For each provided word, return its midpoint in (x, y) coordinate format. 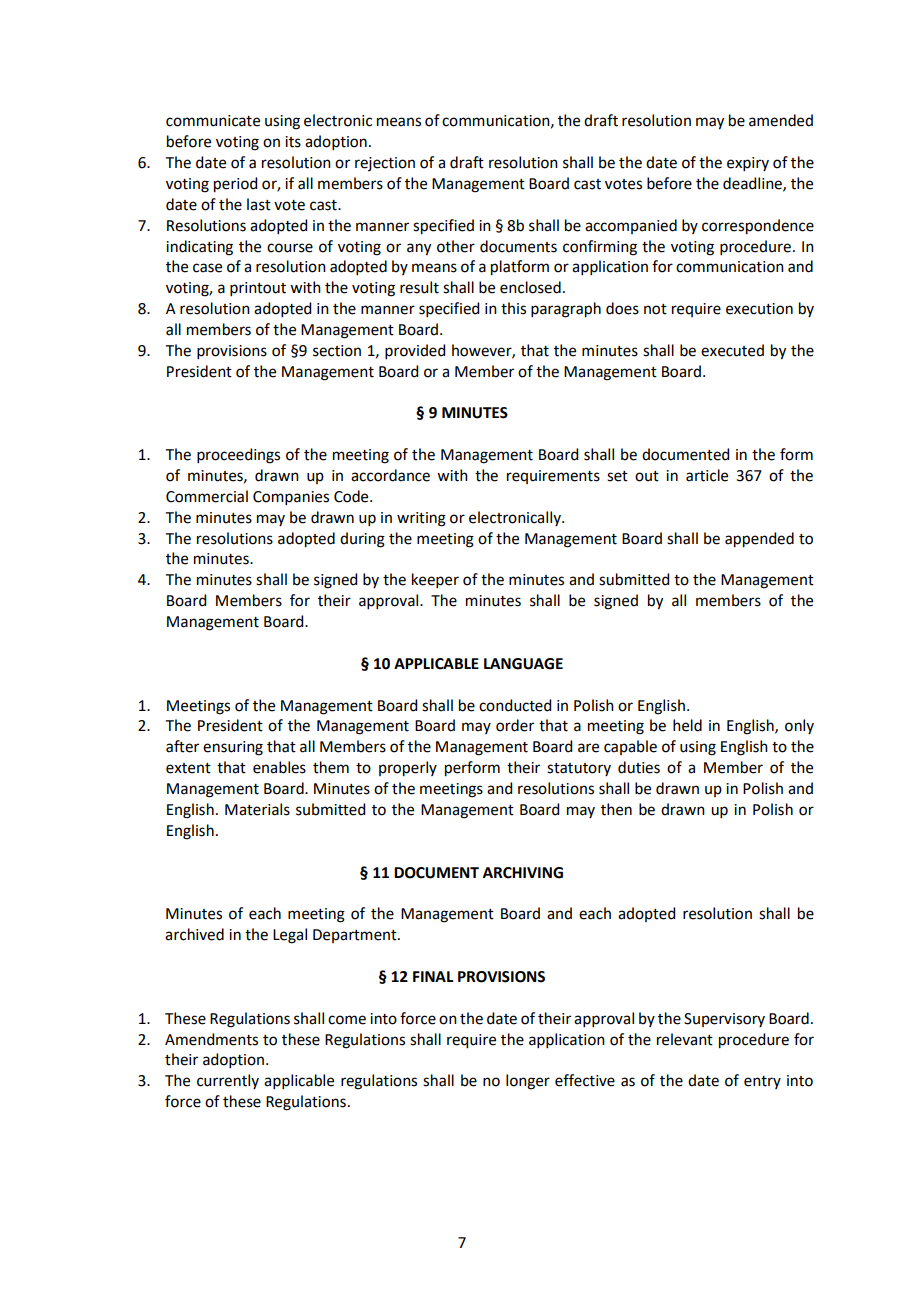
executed (732, 350)
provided (415, 351)
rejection (385, 164)
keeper (435, 580)
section (337, 351)
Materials (257, 809)
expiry (748, 164)
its (293, 142)
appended (759, 540)
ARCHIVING (523, 873)
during (362, 540)
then (616, 809)
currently (228, 1081)
